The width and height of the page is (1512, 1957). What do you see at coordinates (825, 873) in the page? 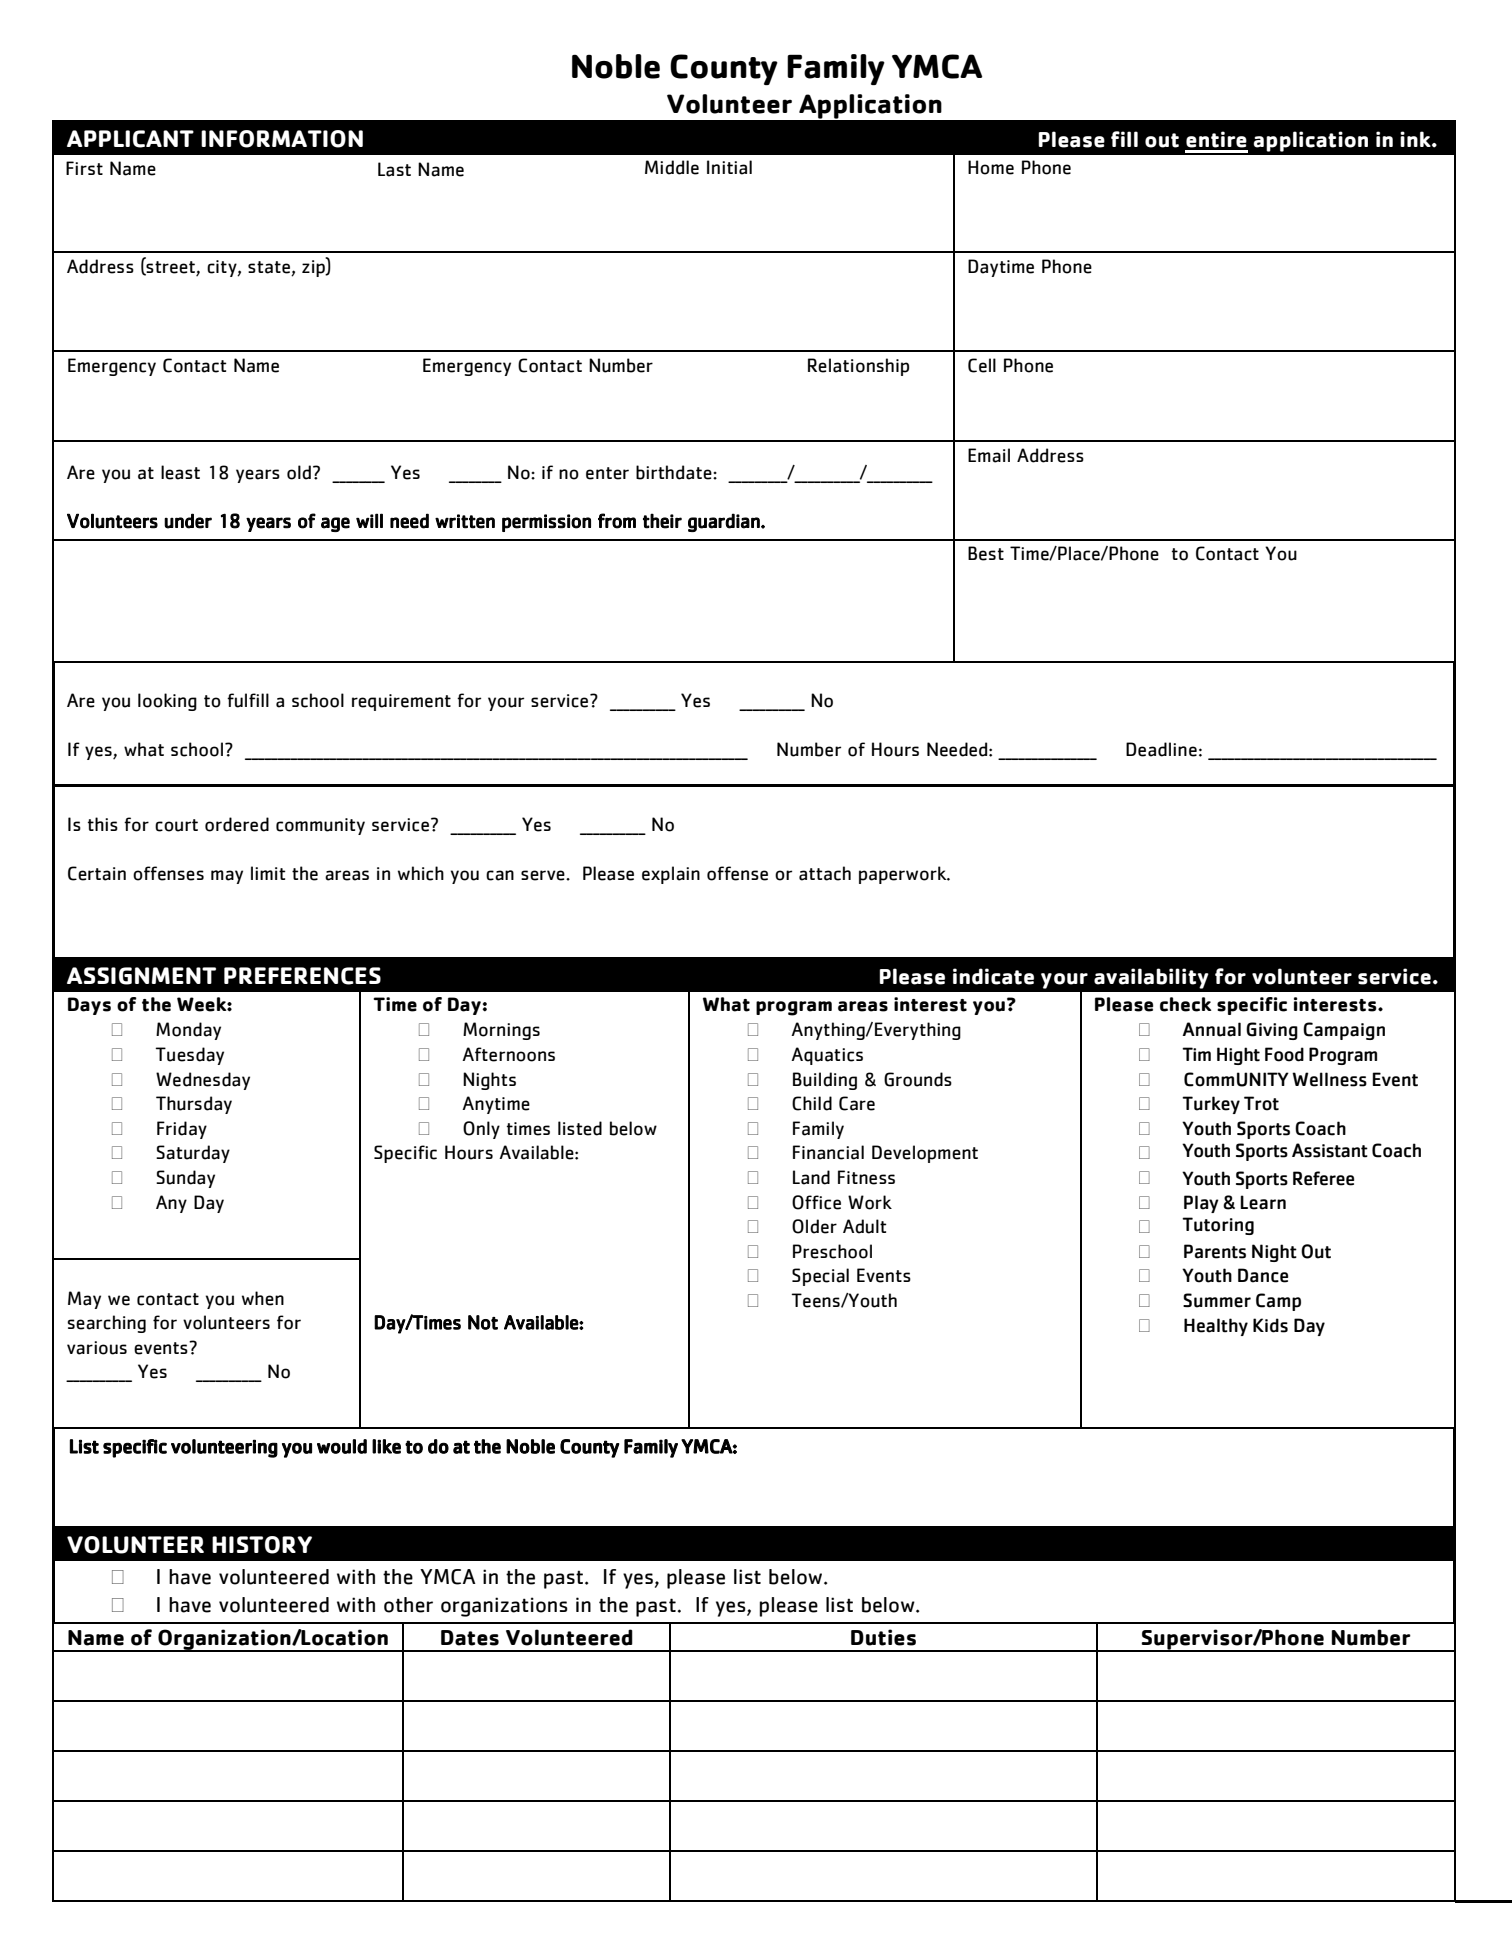
I see `attach` at bounding box center [825, 873].
